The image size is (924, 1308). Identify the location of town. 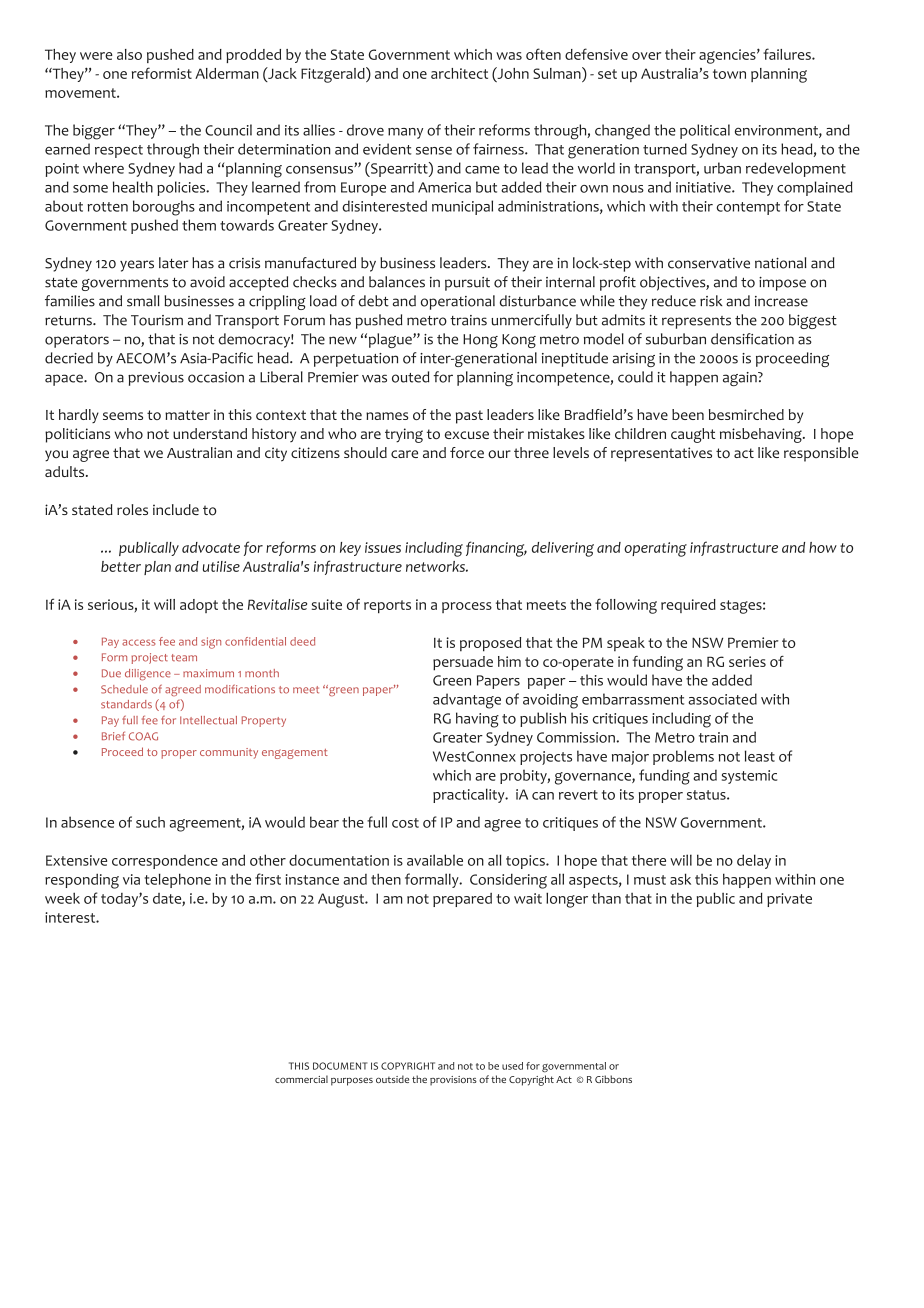
(729, 74).
